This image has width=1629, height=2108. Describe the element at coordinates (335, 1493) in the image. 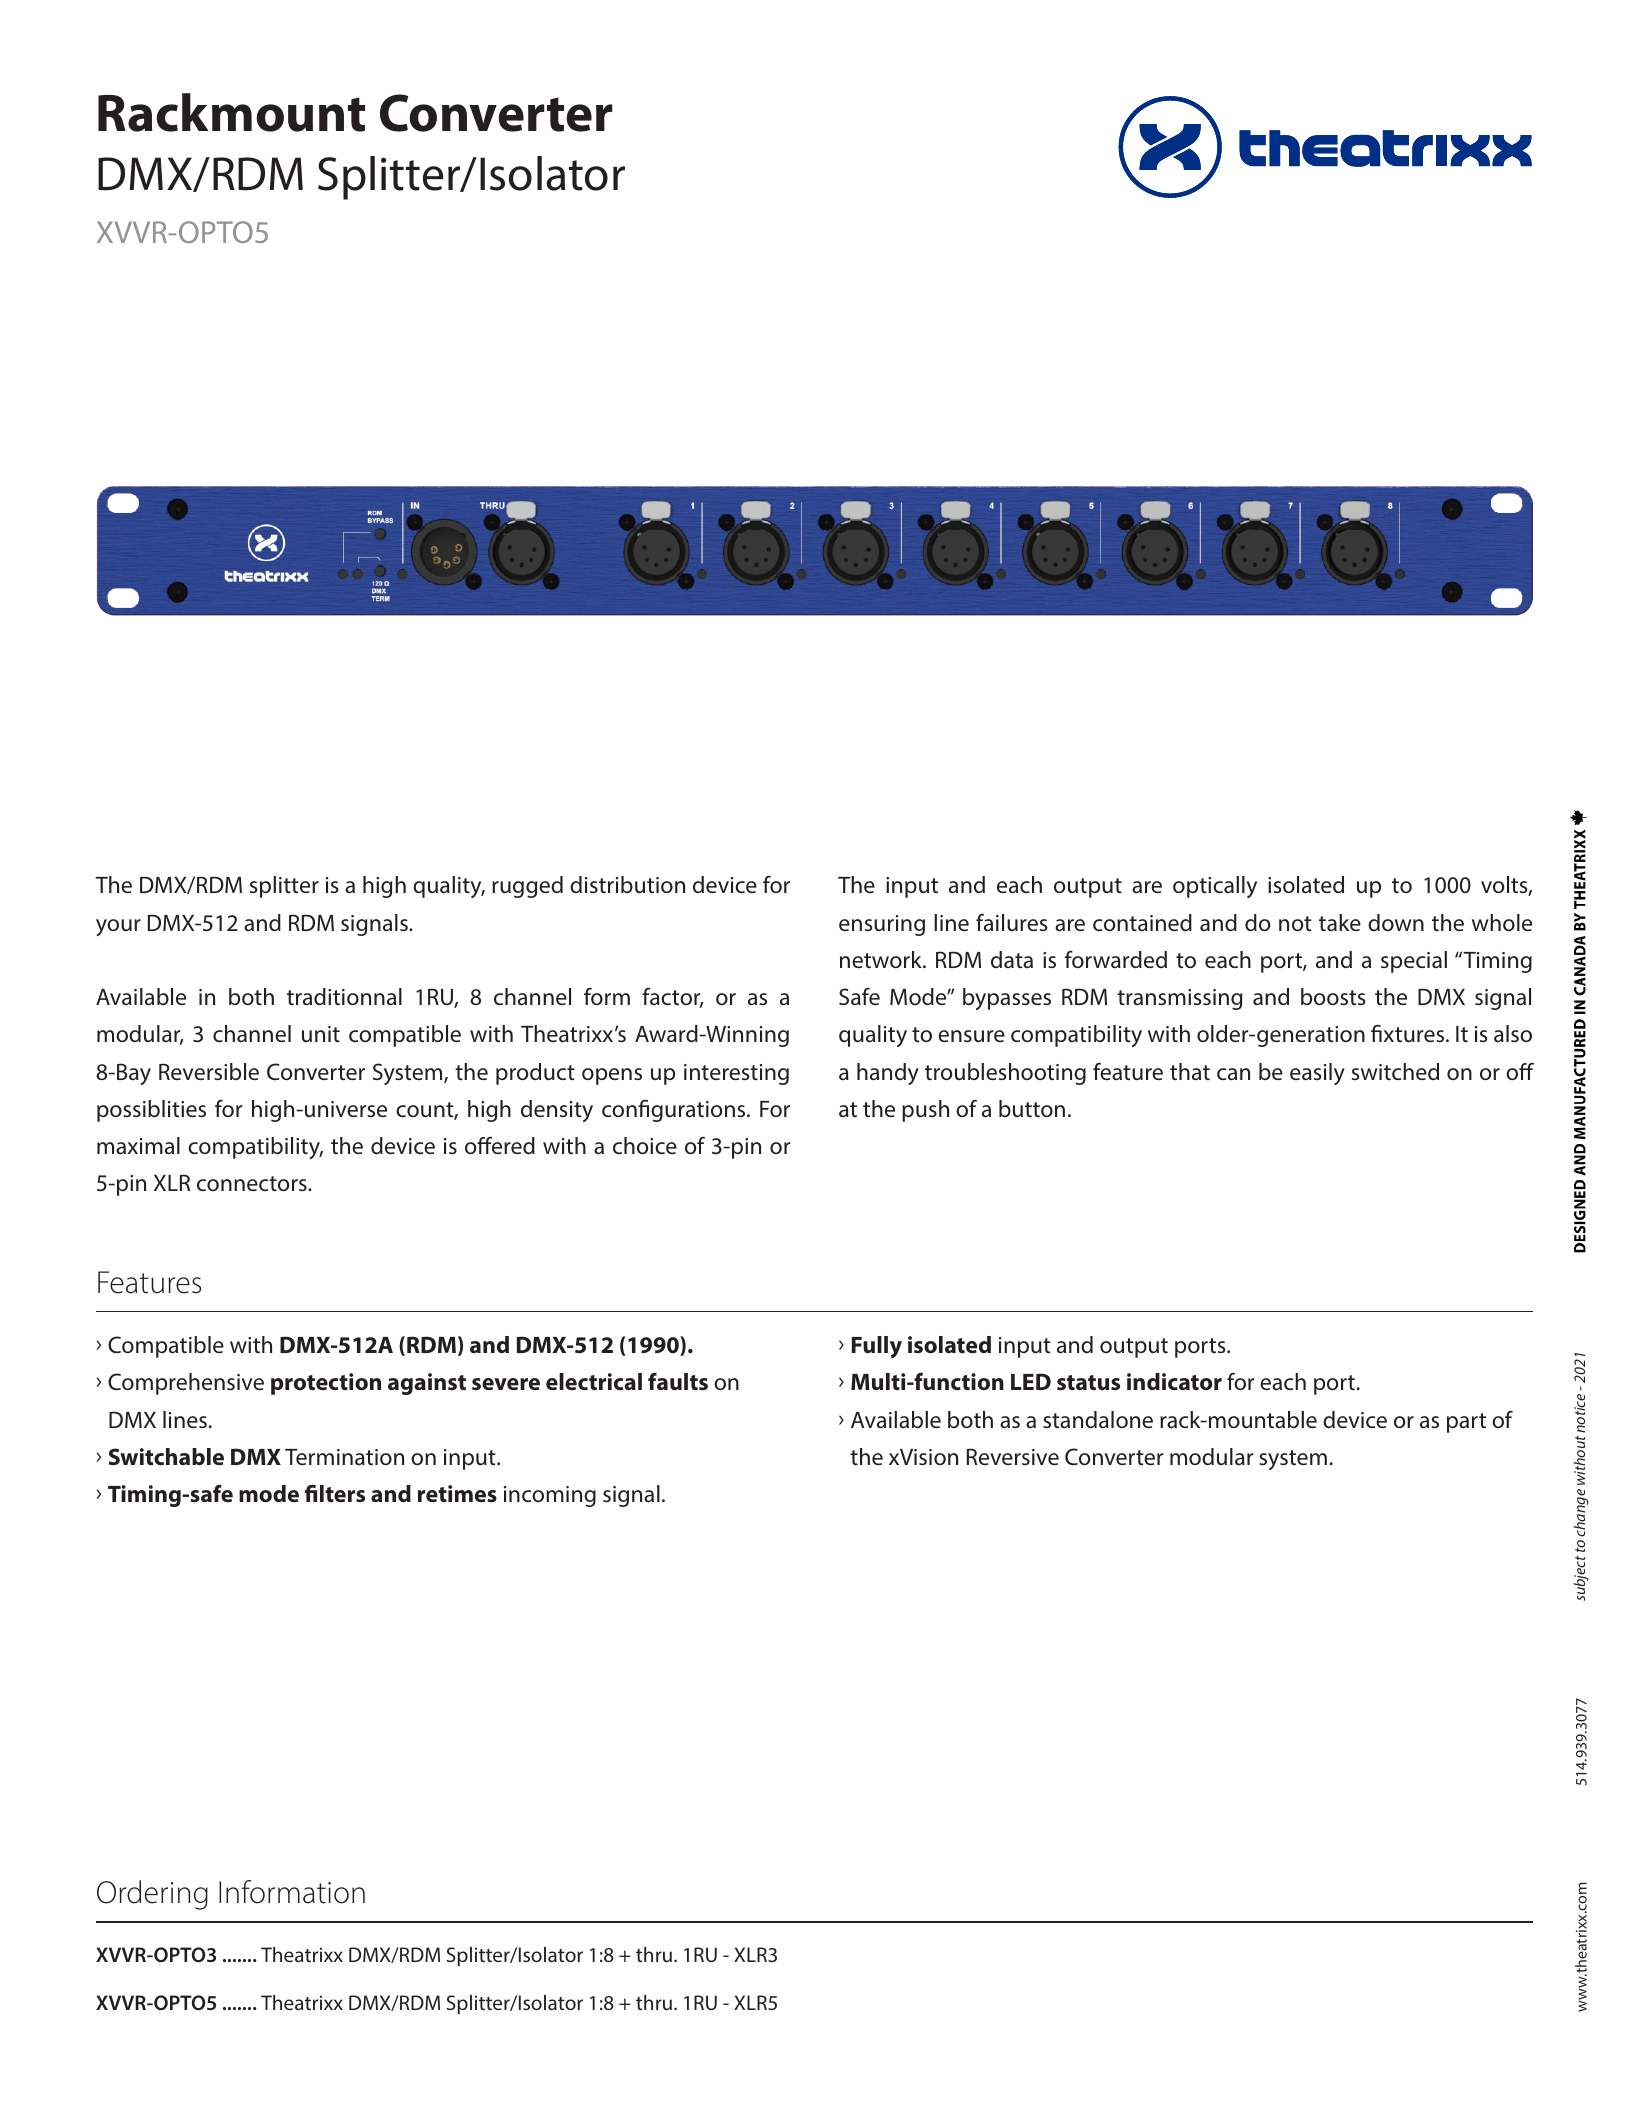

I see `filters` at that location.
